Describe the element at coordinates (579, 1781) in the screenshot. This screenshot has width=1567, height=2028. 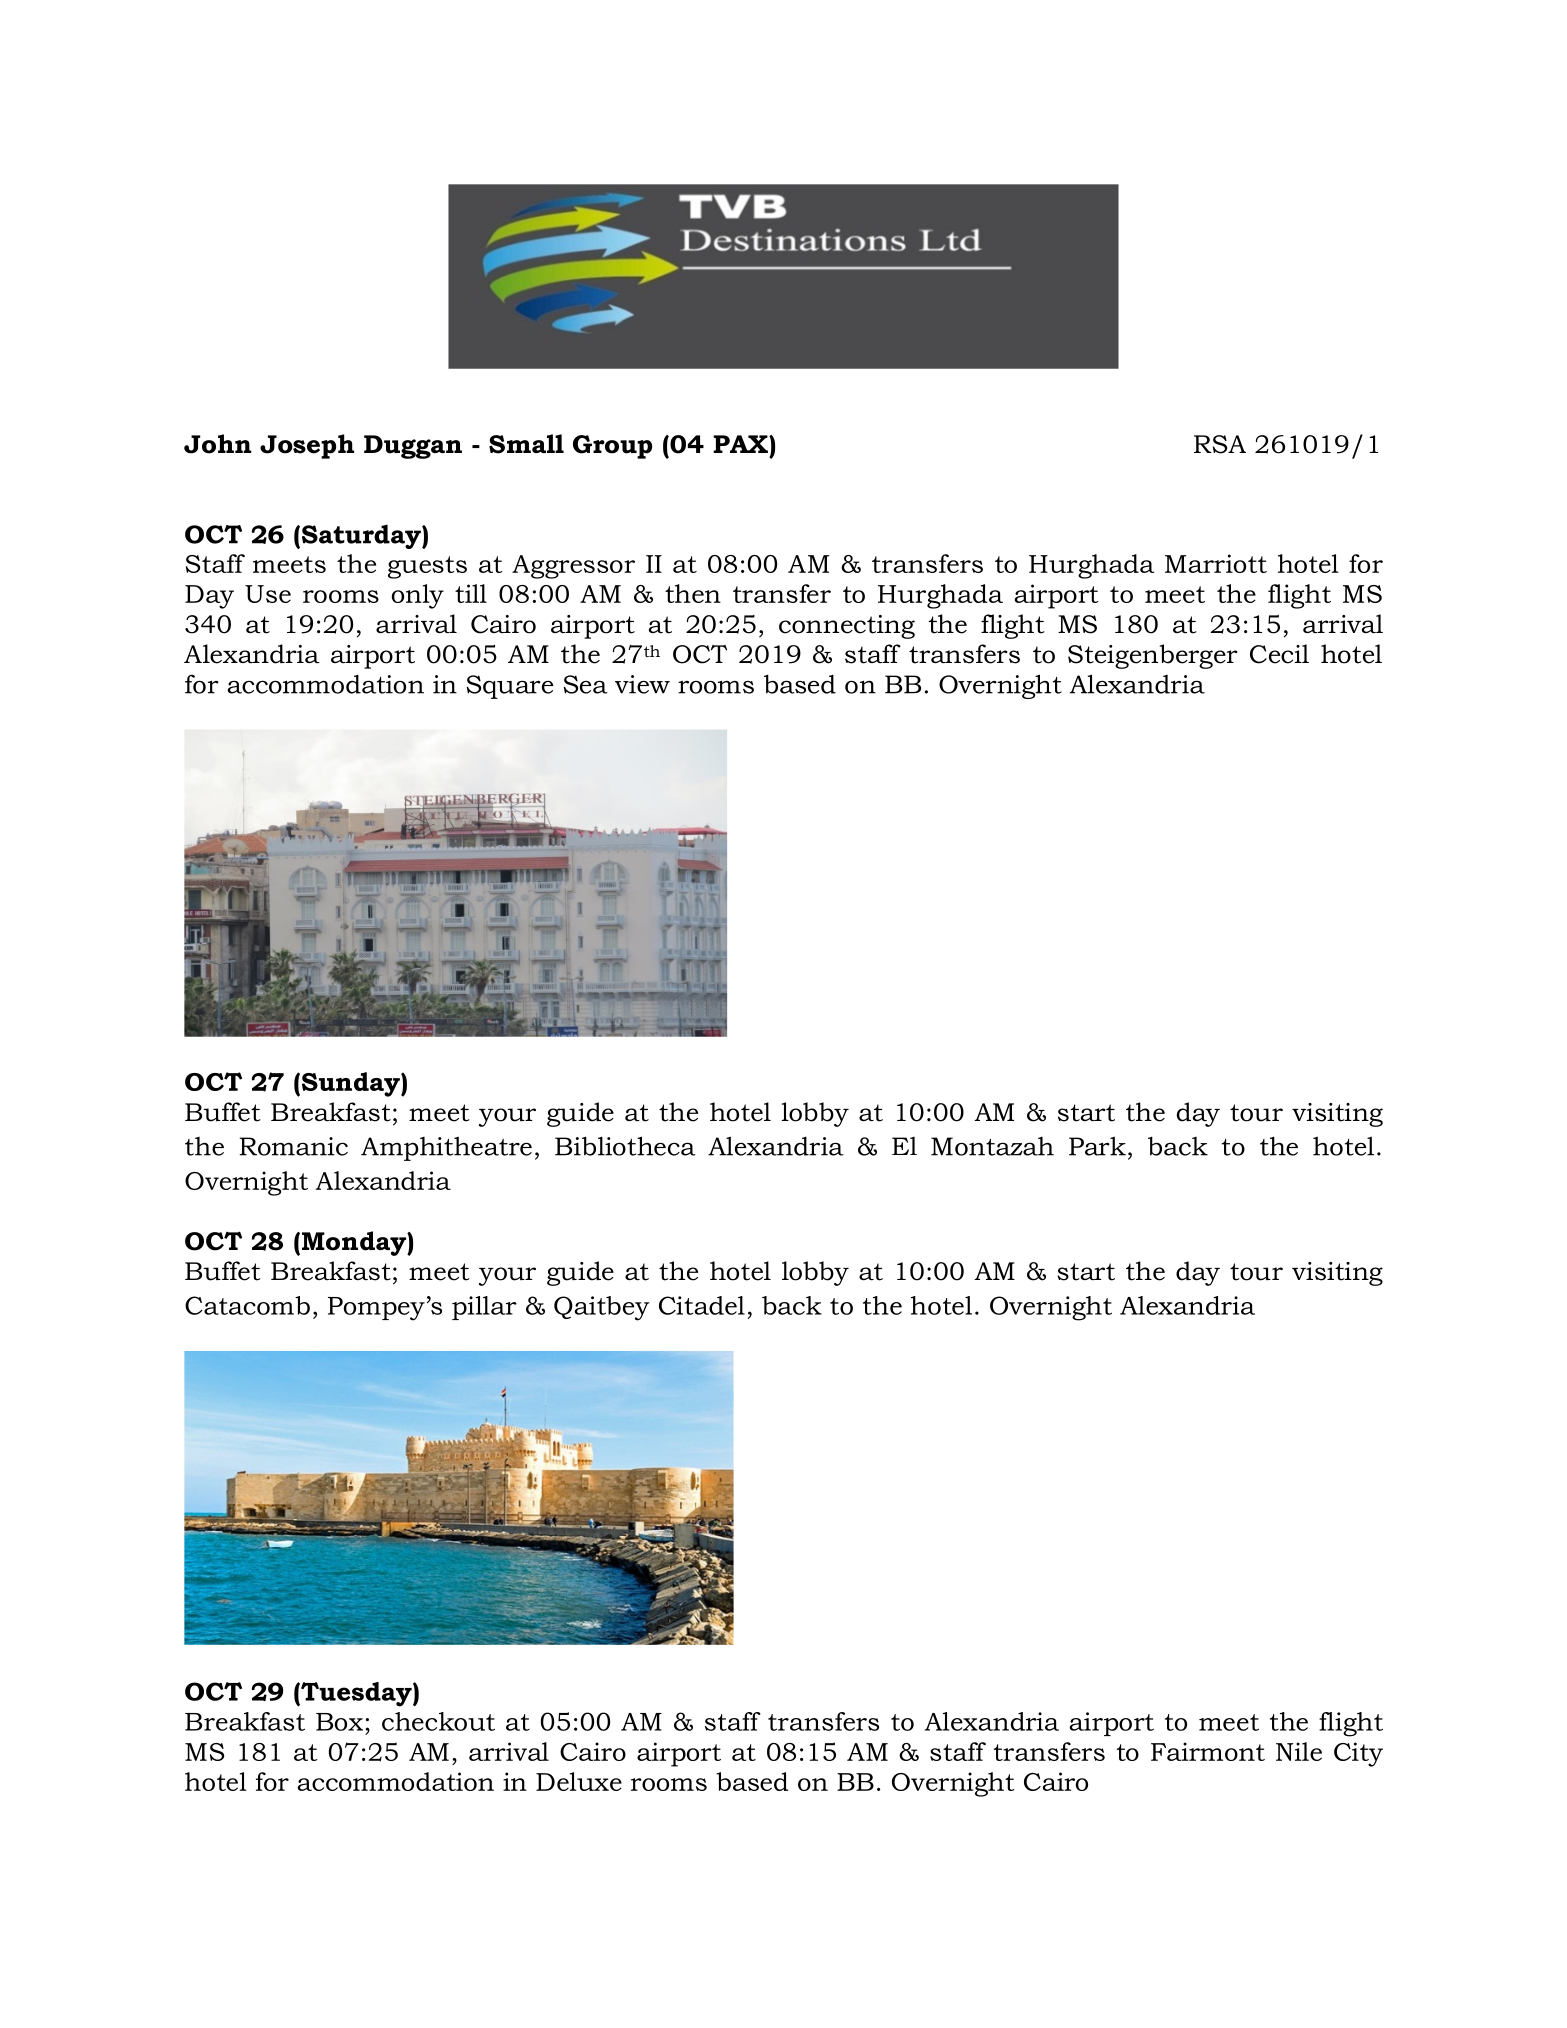
I see `Deluxe` at that location.
